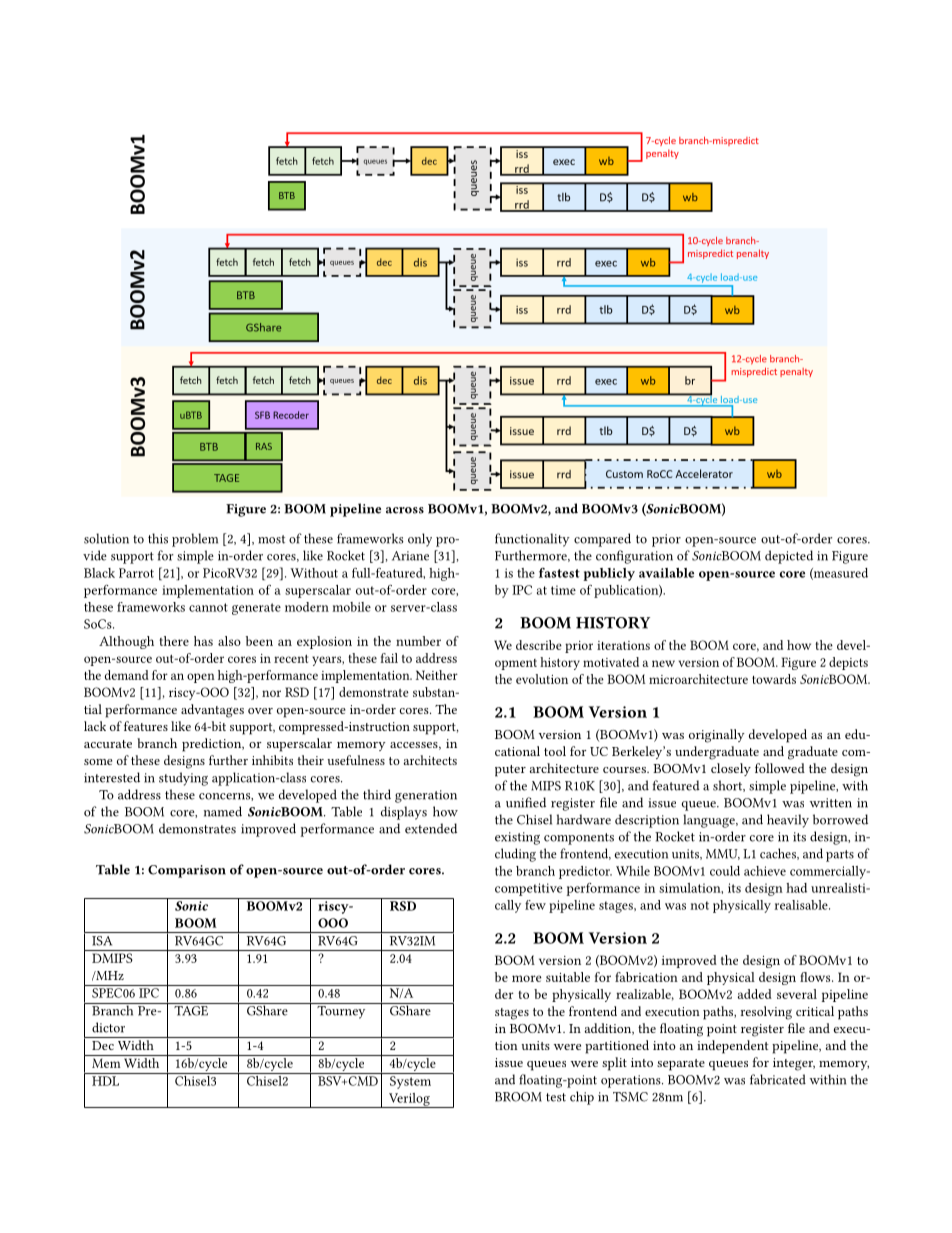 The width and height of the image is (952, 1233). What do you see at coordinates (517, 838) in the image?
I see `existing` at bounding box center [517, 838].
